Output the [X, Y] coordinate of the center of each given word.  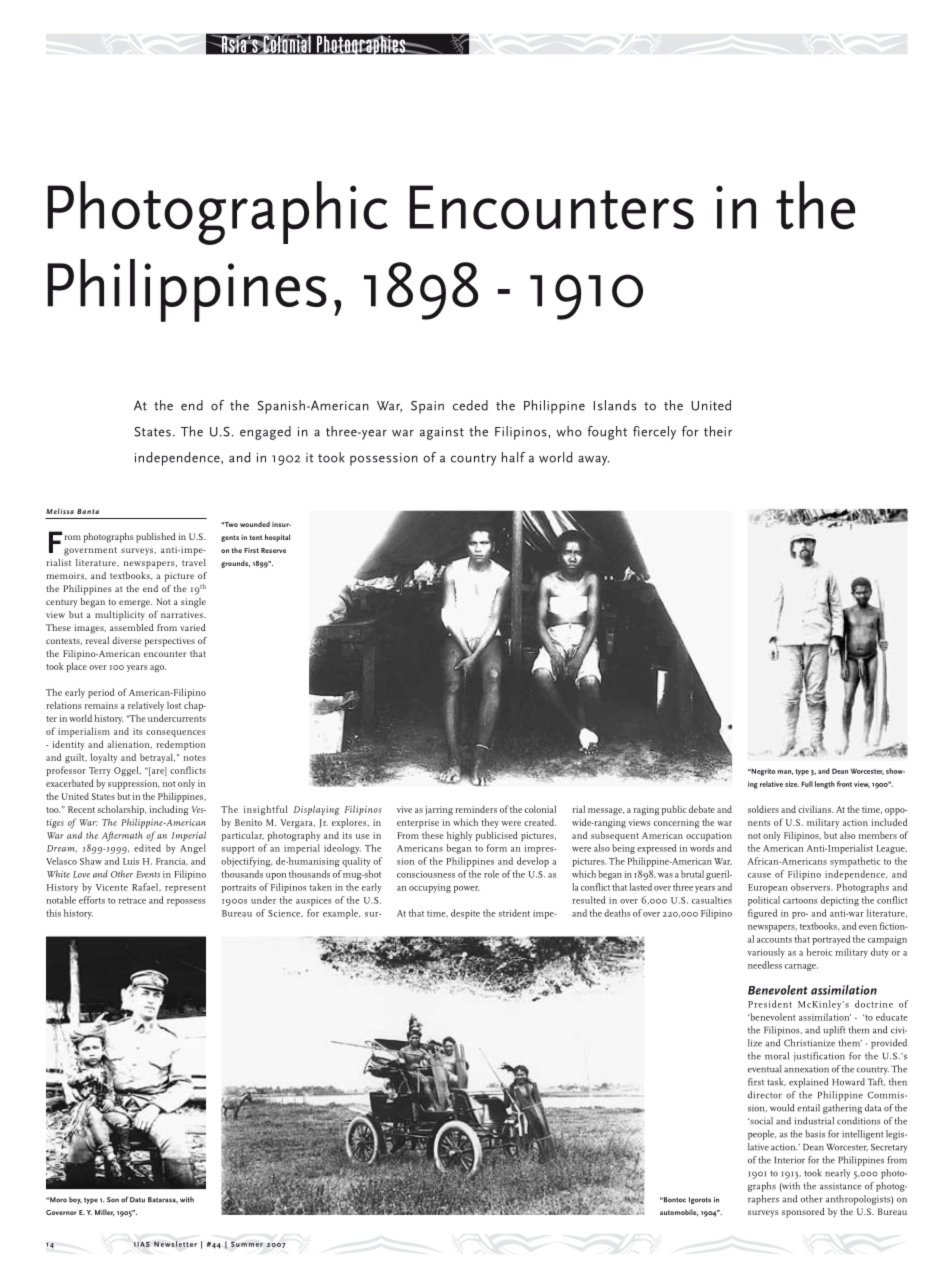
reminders [476, 809]
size [792, 784]
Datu [137, 1200]
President [770, 1004]
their [718, 431]
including [168, 810]
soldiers [763, 809]
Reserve [273, 550]
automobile [679, 1212]
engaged [265, 433]
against [442, 433]
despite [465, 914]
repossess [186, 902]
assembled [132, 627]
